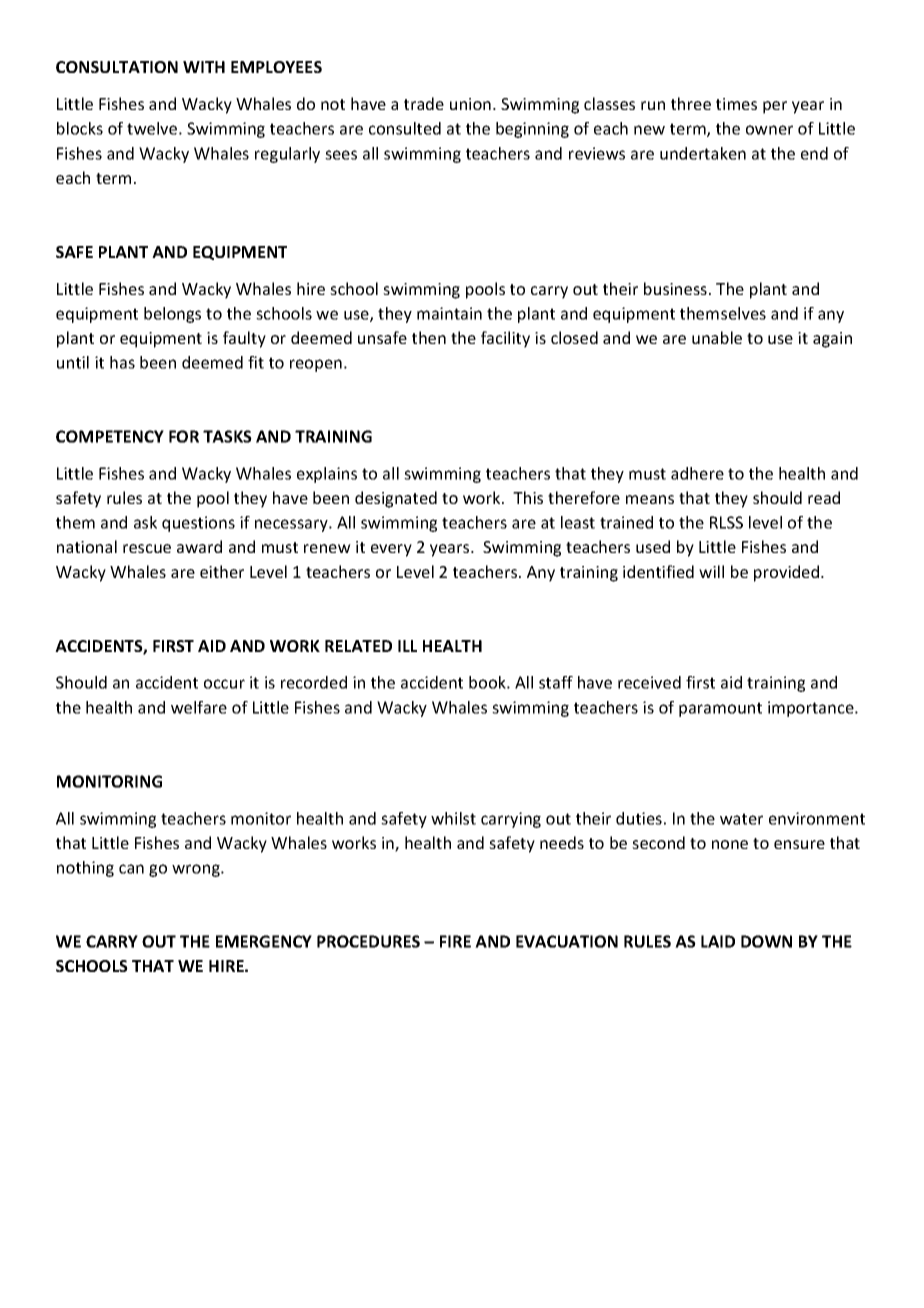 Image resolution: width=924 pixels, height=1308 pixels. I want to click on adhere, so click(697, 473).
